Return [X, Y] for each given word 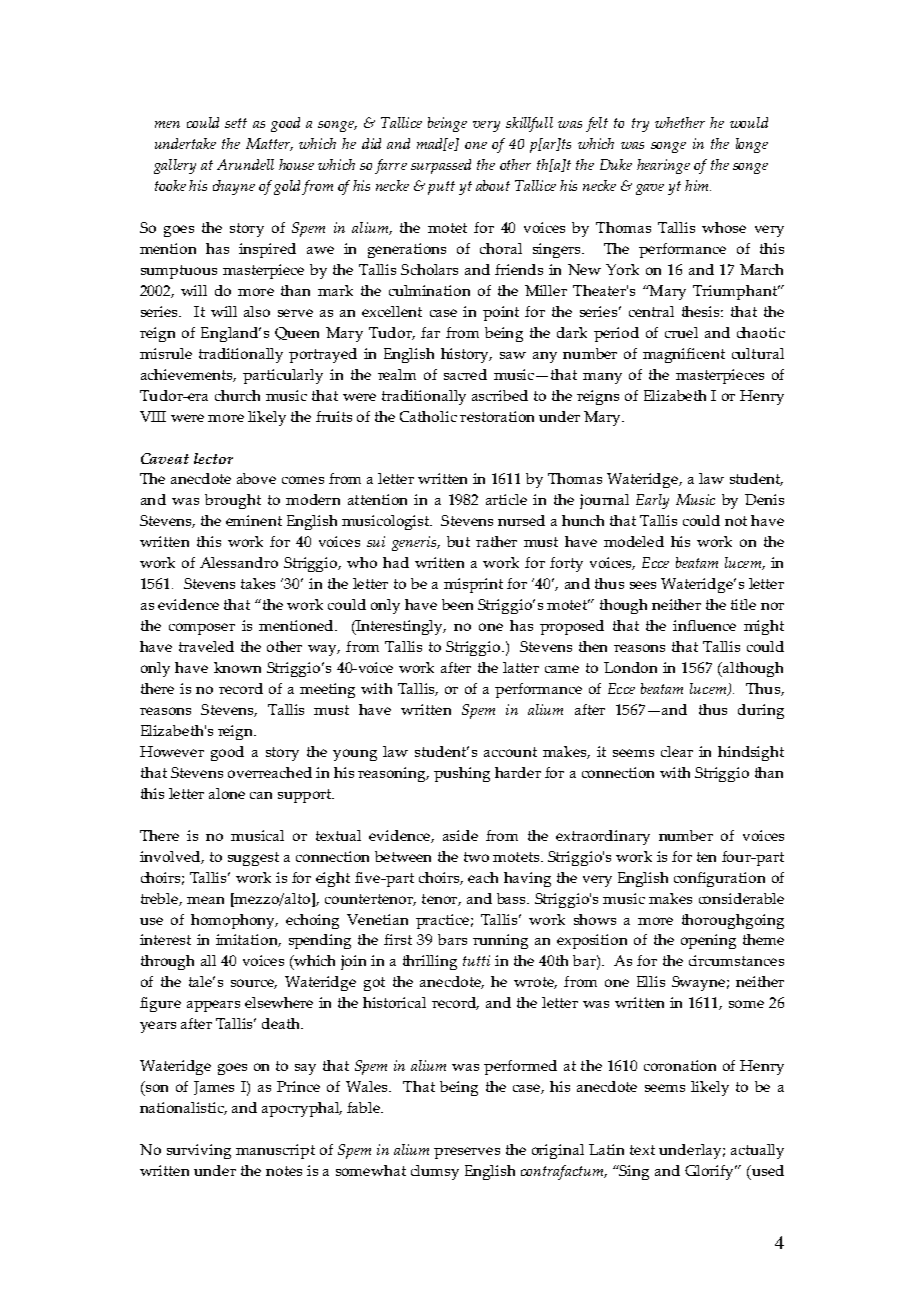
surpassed [441, 166]
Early [652, 501]
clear [677, 751]
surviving [199, 1151]
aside [460, 835]
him [698, 185]
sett [236, 123]
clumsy [435, 1172]
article [506, 499]
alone [227, 793]
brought [233, 501]
